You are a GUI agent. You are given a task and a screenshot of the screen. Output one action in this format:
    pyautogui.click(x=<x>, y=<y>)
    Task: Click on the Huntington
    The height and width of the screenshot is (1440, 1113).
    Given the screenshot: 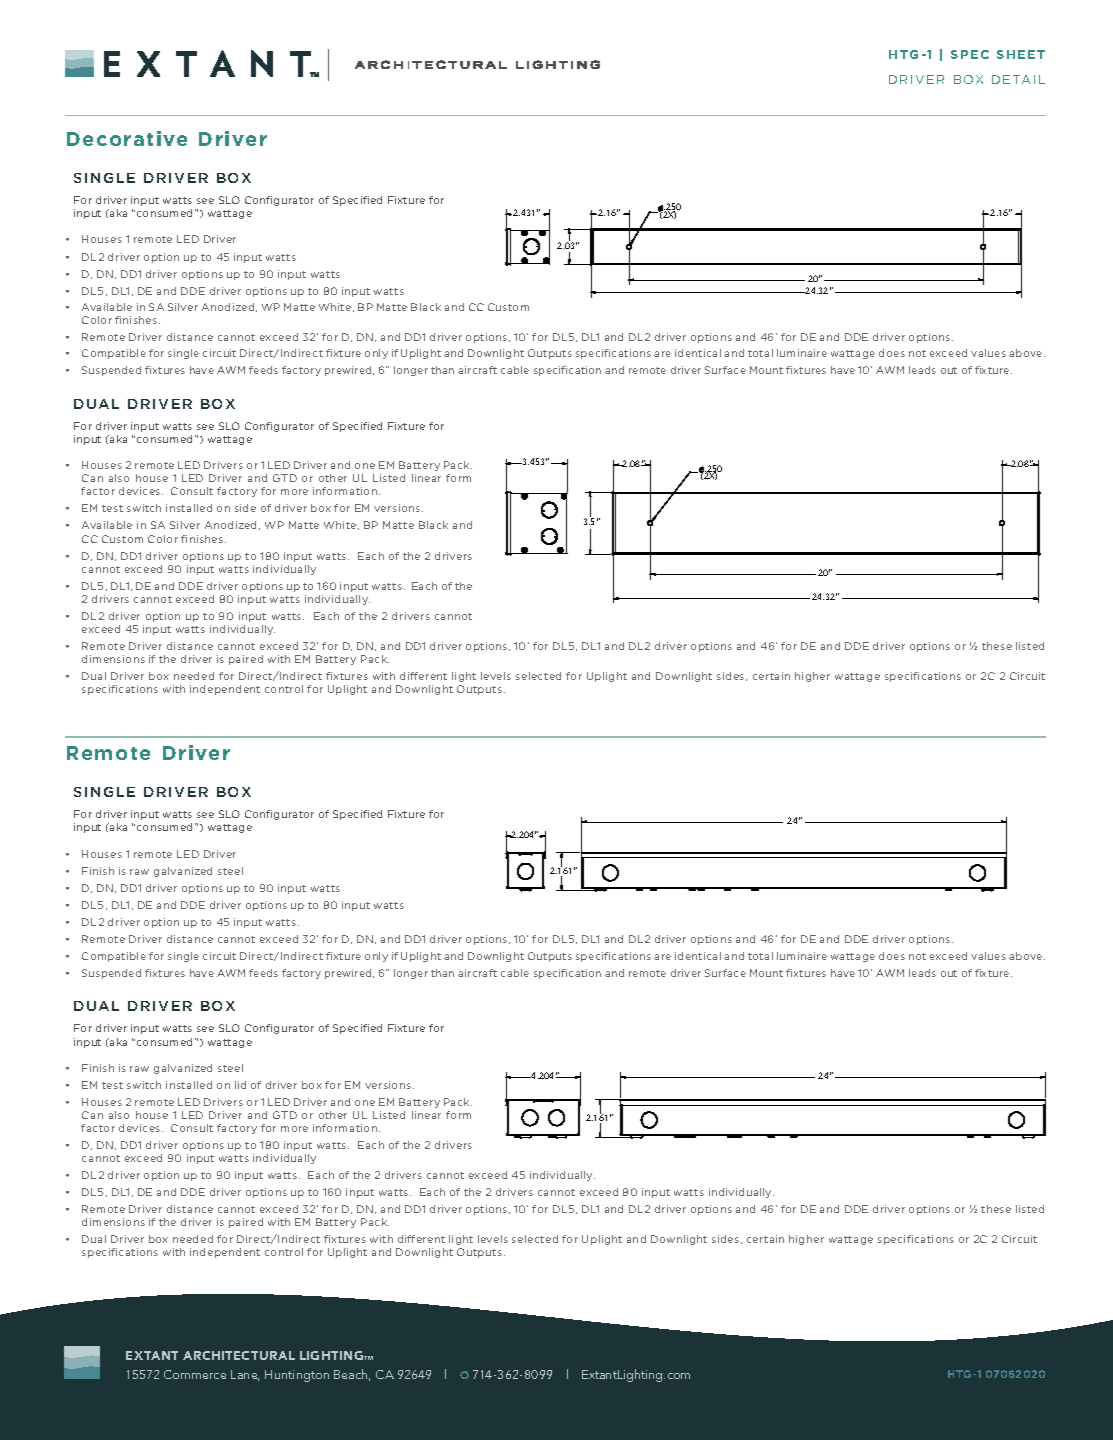 What is the action you would take?
    pyautogui.click(x=297, y=1376)
